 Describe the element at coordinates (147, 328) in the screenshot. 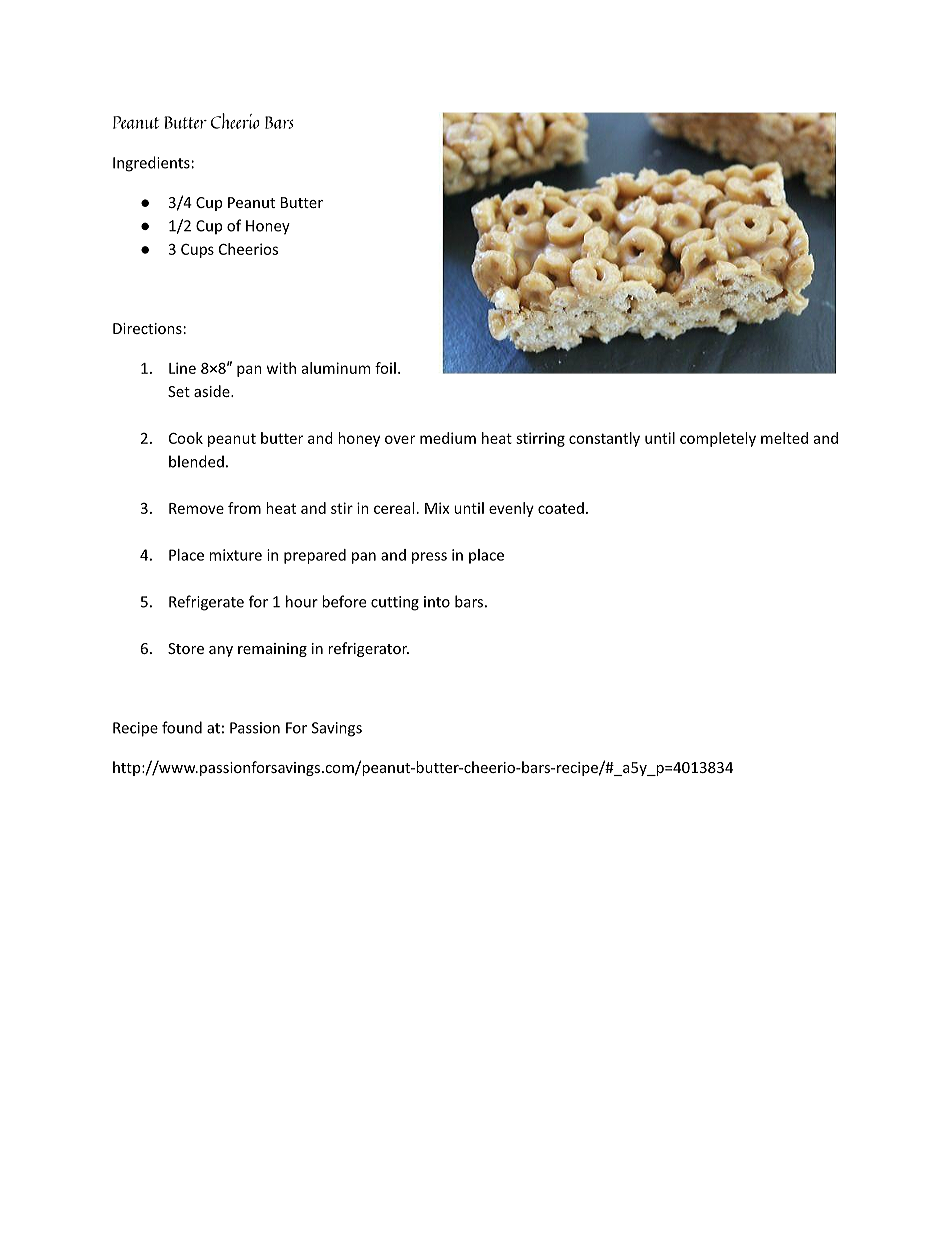

I see `Directions` at that location.
